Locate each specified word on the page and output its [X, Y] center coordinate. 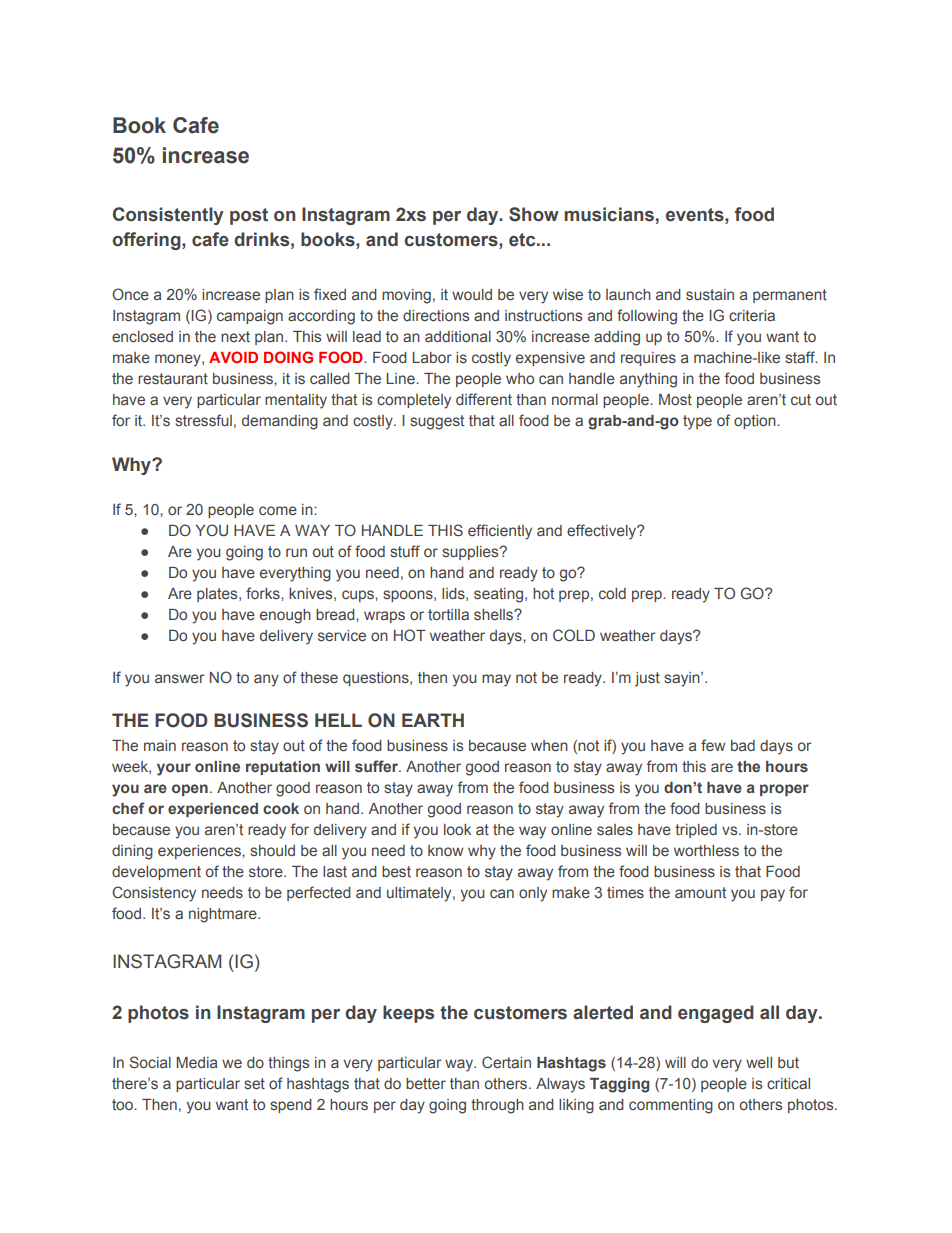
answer [180, 678]
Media [196, 1062]
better [426, 1083]
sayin [683, 679]
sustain [710, 294]
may [496, 680]
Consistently [168, 216]
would [472, 294]
